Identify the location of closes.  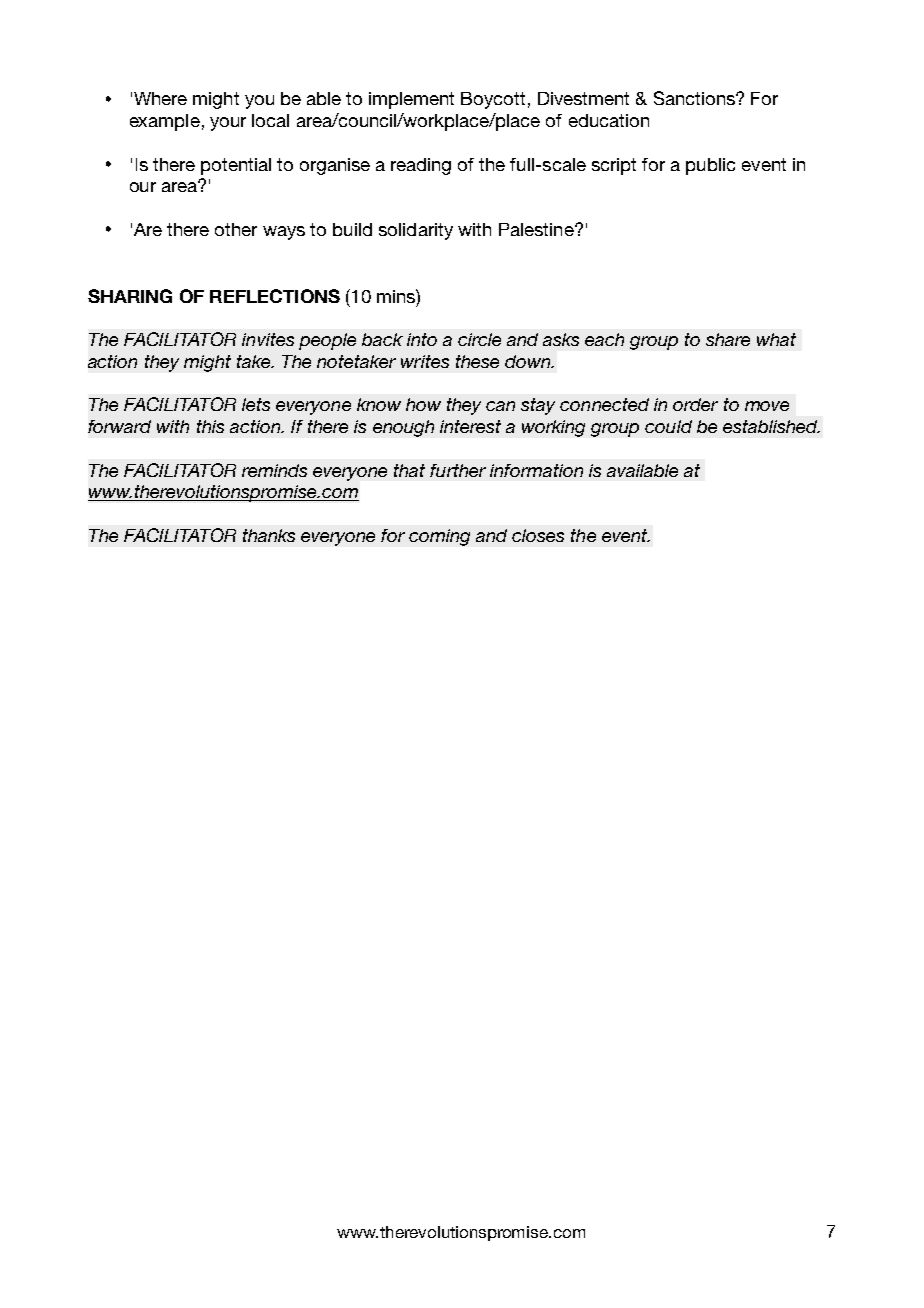
(538, 535).
